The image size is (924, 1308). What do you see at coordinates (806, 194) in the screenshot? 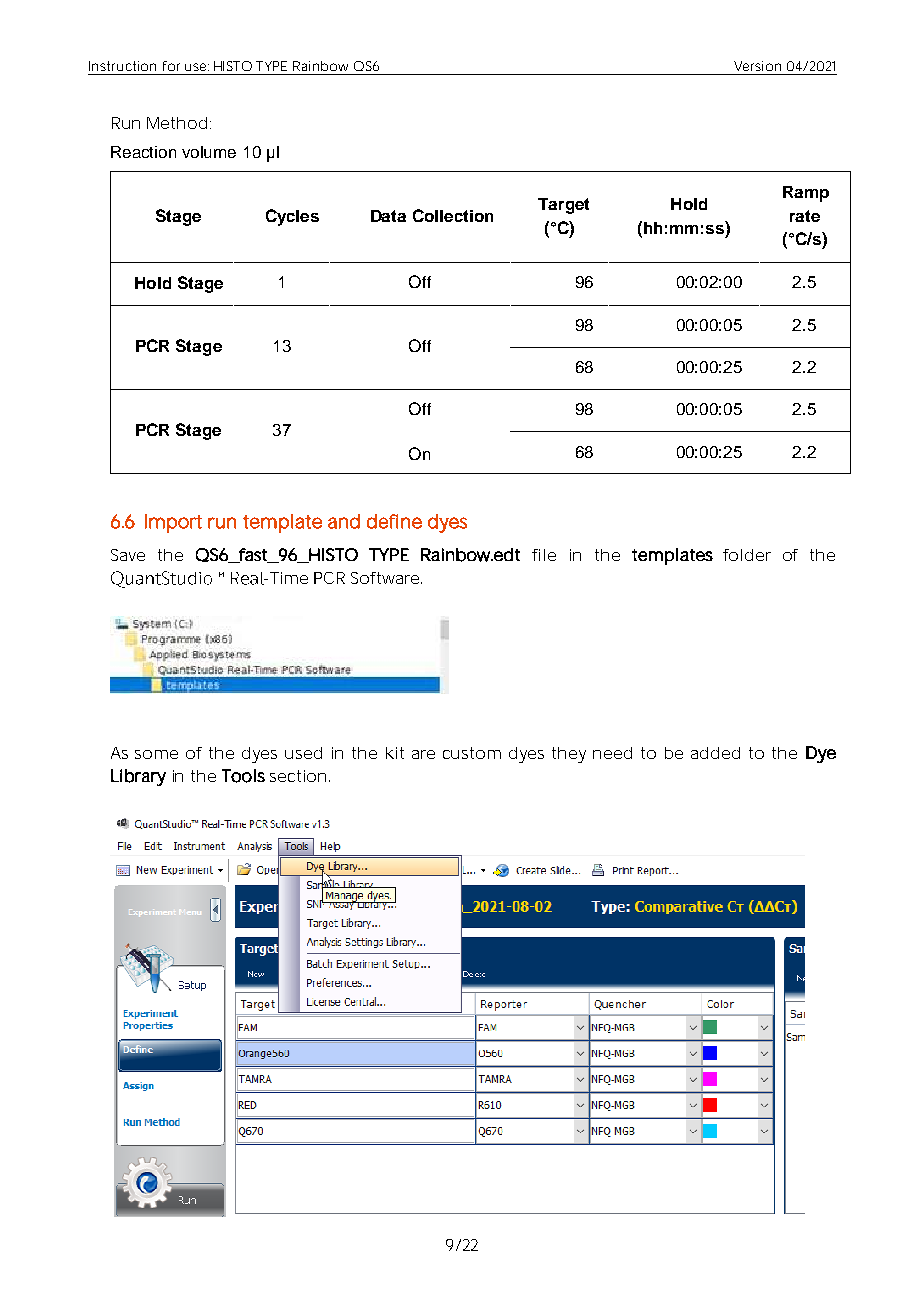
I see `Ramp` at bounding box center [806, 194].
